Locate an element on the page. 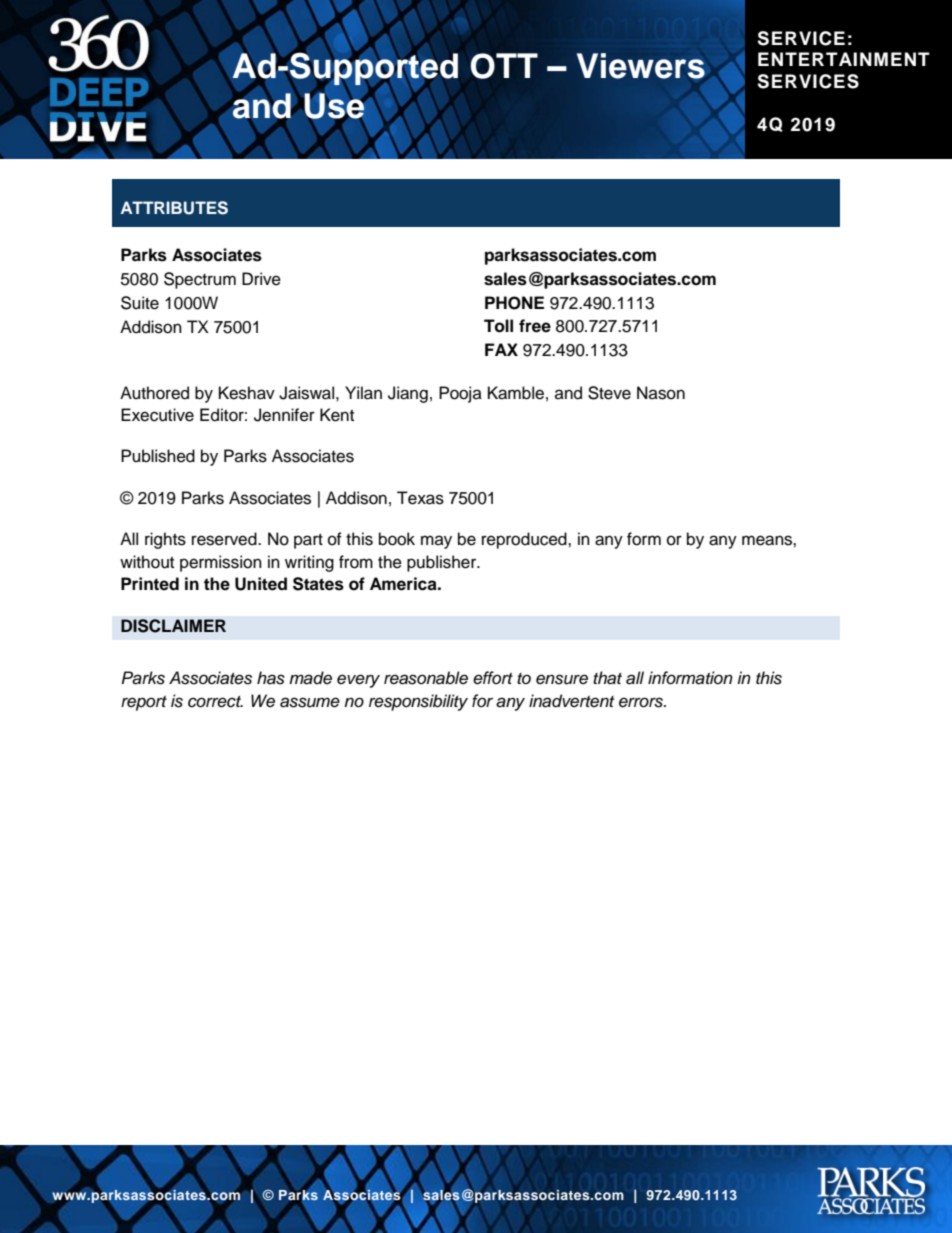  ENTERTAINMENT is located at coordinates (844, 59).
